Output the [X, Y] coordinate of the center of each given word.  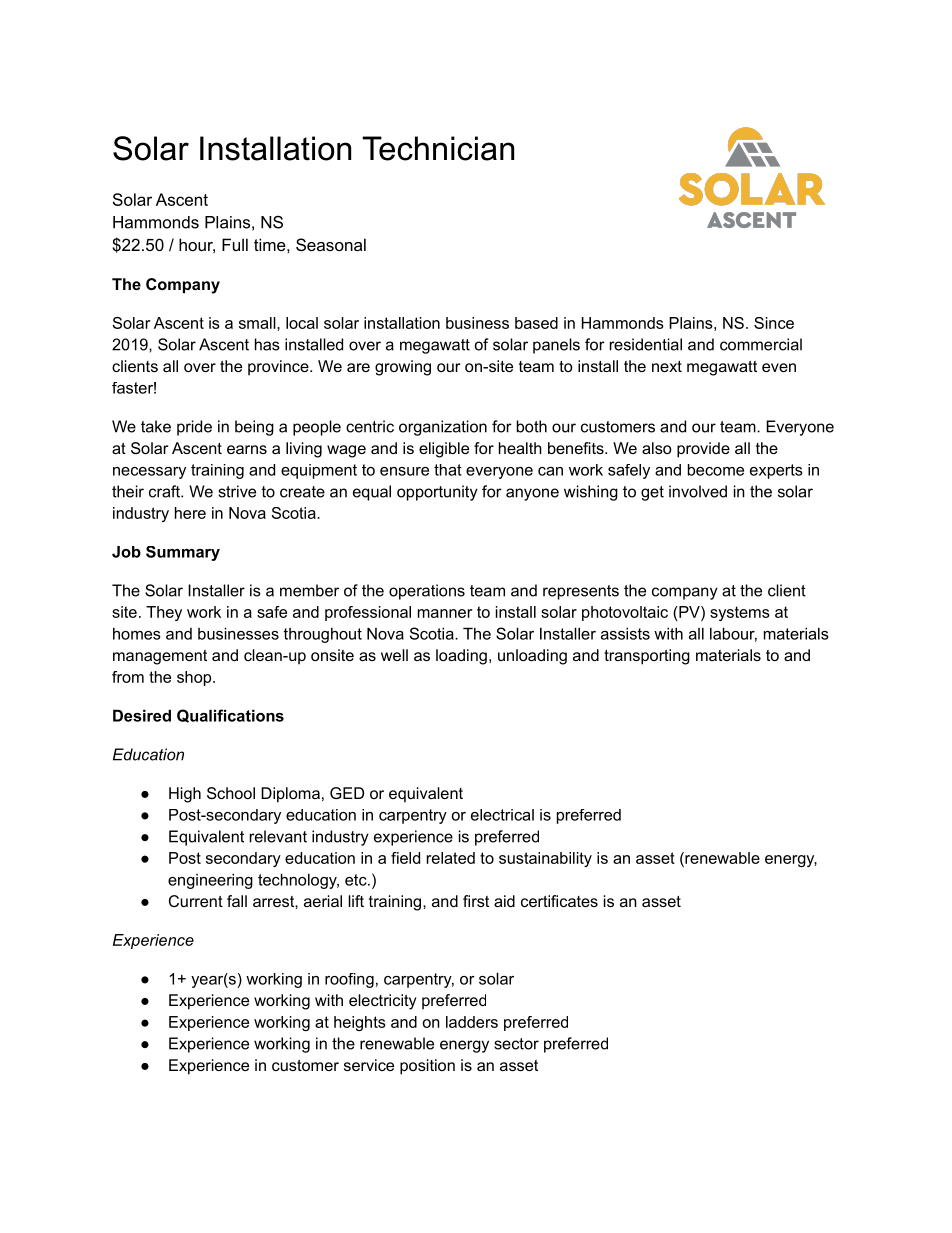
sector [516, 1044]
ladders [472, 1022]
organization [443, 428]
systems [740, 613]
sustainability [545, 859]
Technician [438, 148]
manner [445, 613]
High [185, 795]
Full [235, 244]
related [451, 858]
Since [774, 323]
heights [360, 1023]
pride [194, 428]
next [667, 366]
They [164, 613]
